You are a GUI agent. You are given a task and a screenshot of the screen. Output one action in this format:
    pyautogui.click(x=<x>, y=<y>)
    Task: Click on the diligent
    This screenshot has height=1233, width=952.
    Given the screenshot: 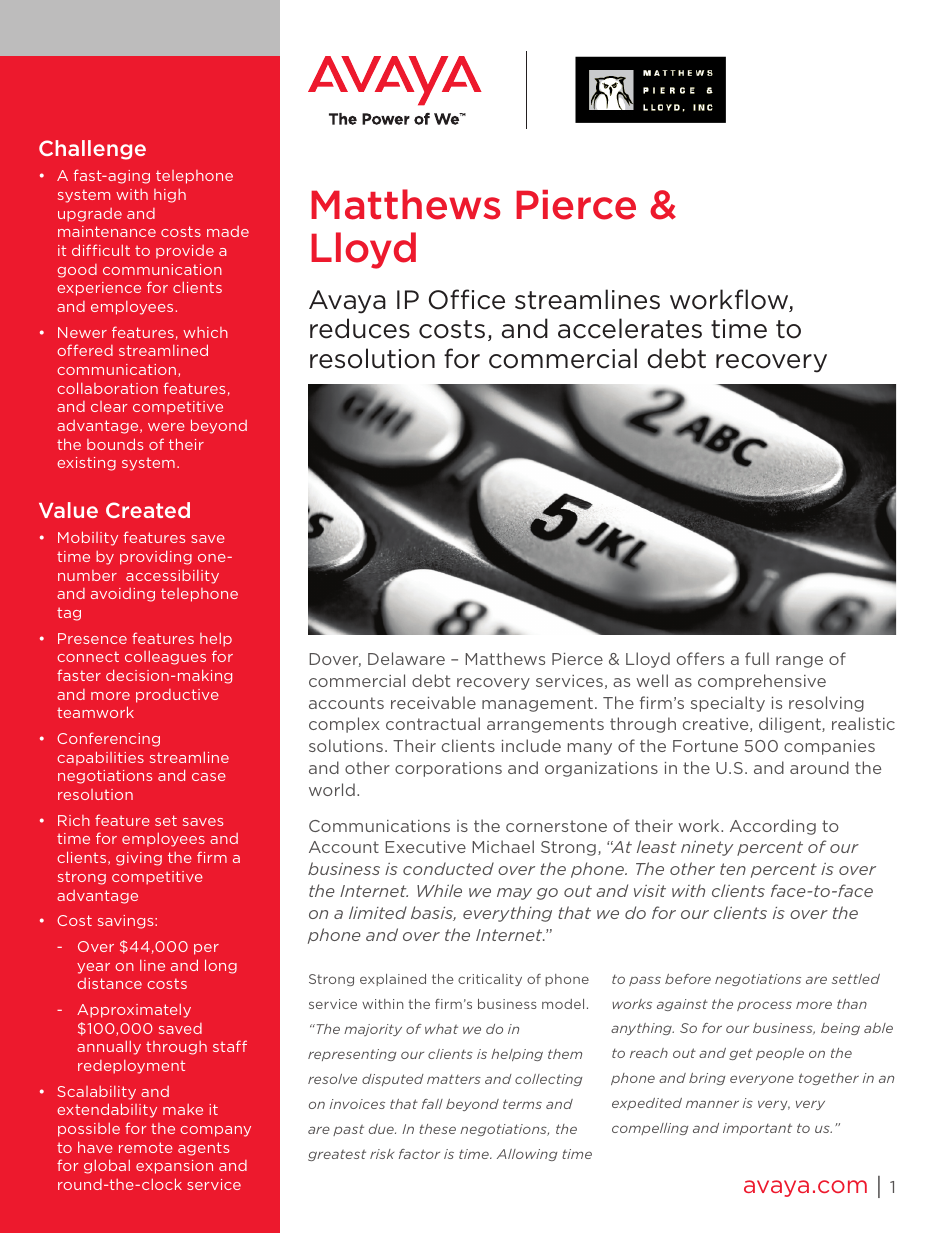 What is the action you would take?
    pyautogui.click(x=791, y=725)
